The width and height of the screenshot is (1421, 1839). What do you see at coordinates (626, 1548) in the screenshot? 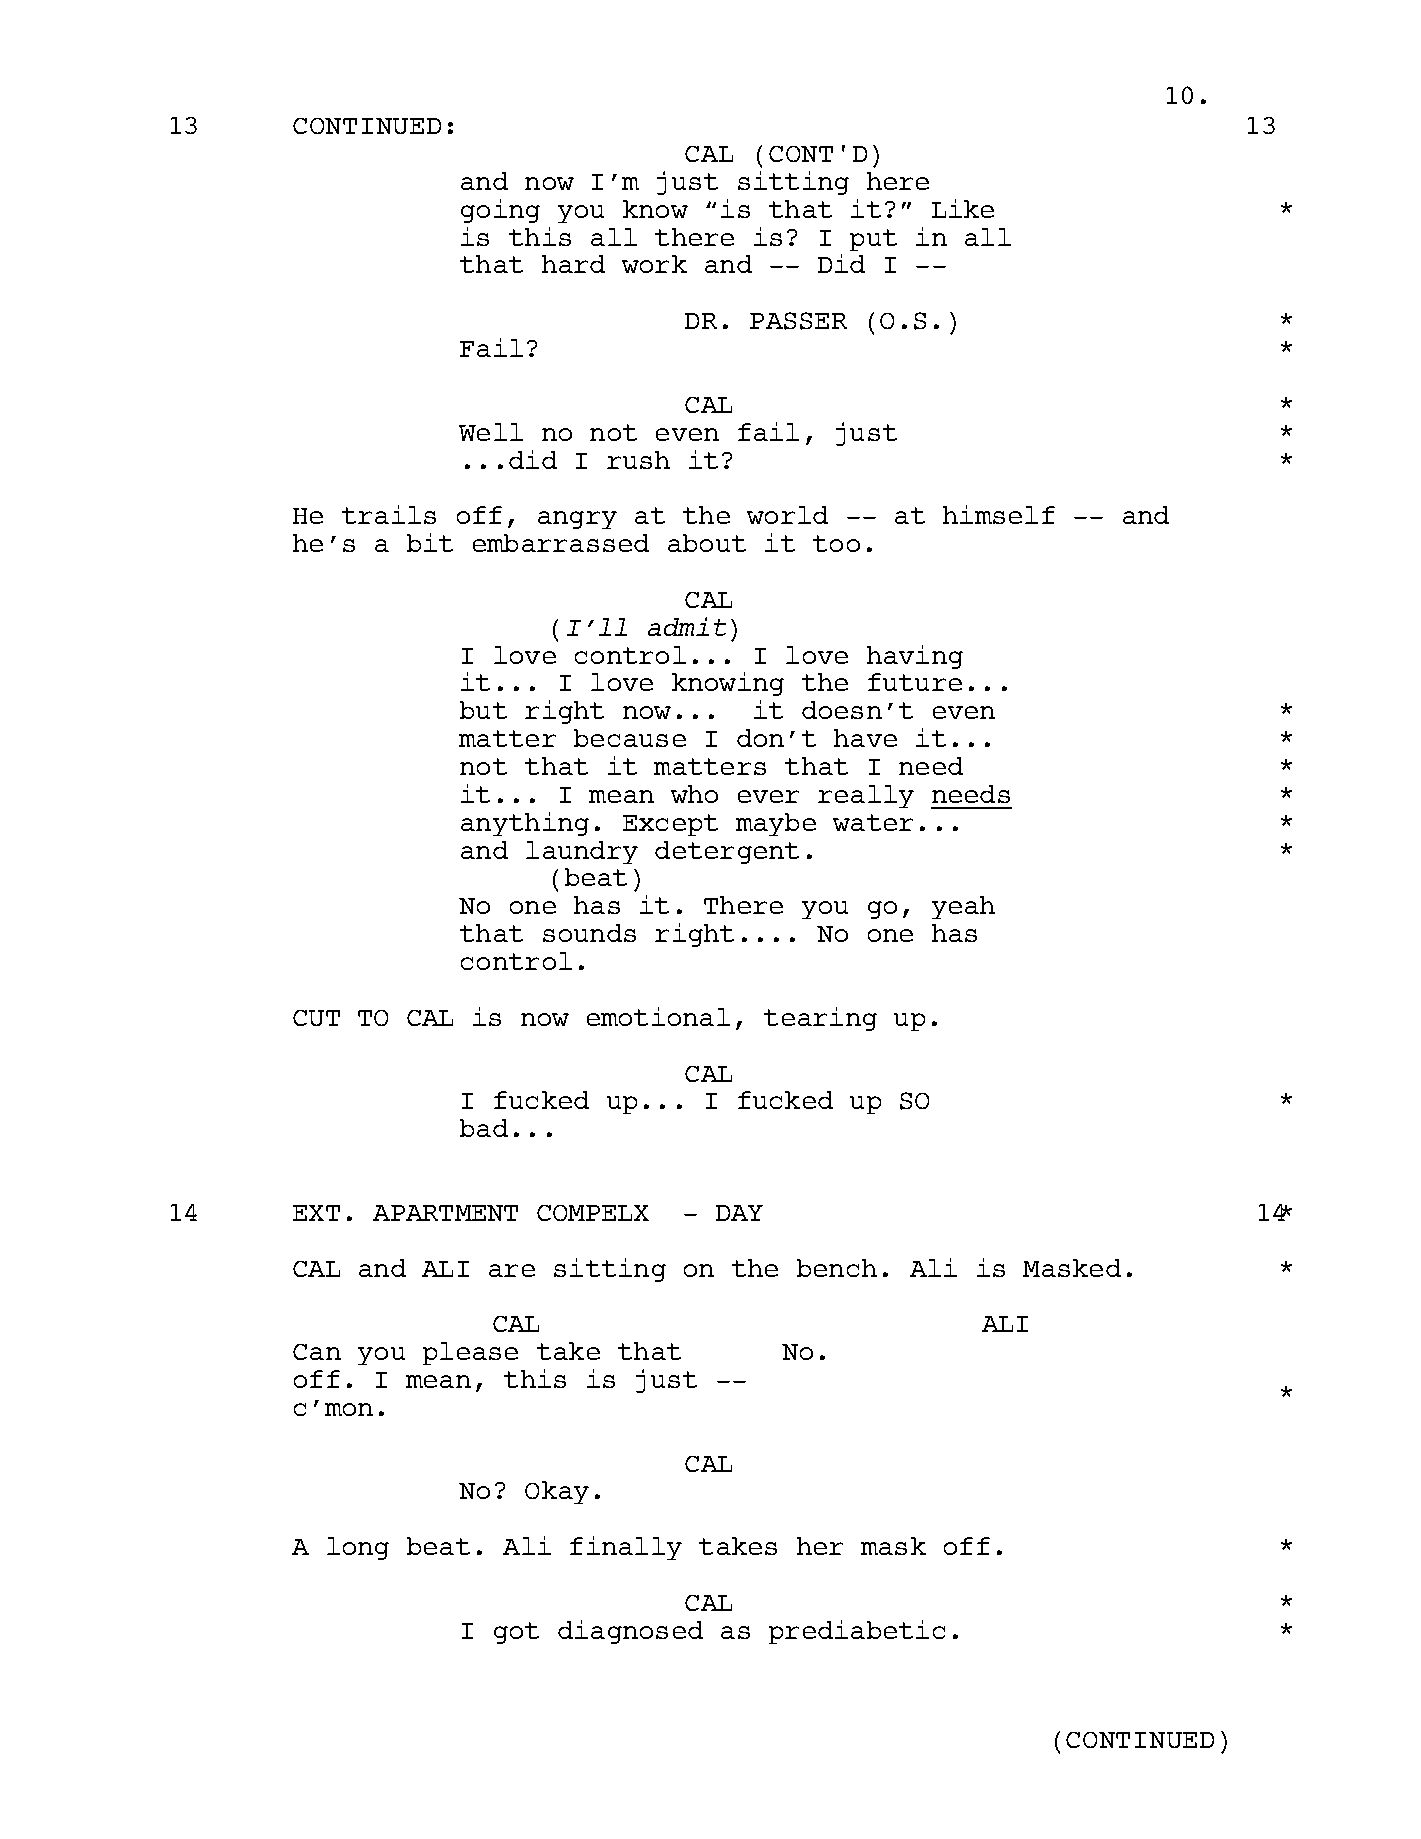
I see `finally` at bounding box center [626, 1548].
